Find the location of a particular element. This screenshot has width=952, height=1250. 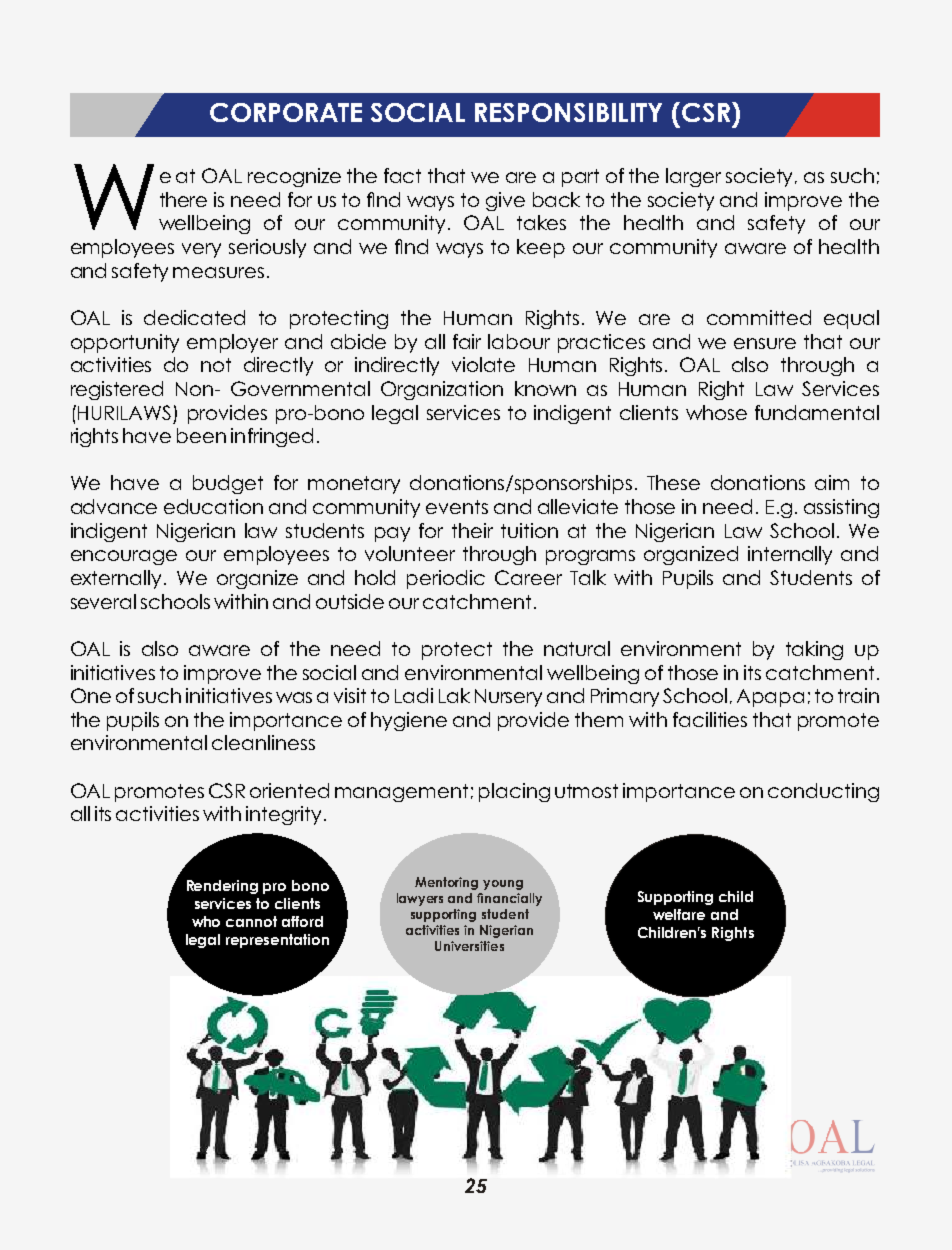

RESPONSIBILITY is located at coordinates (568, 112).
